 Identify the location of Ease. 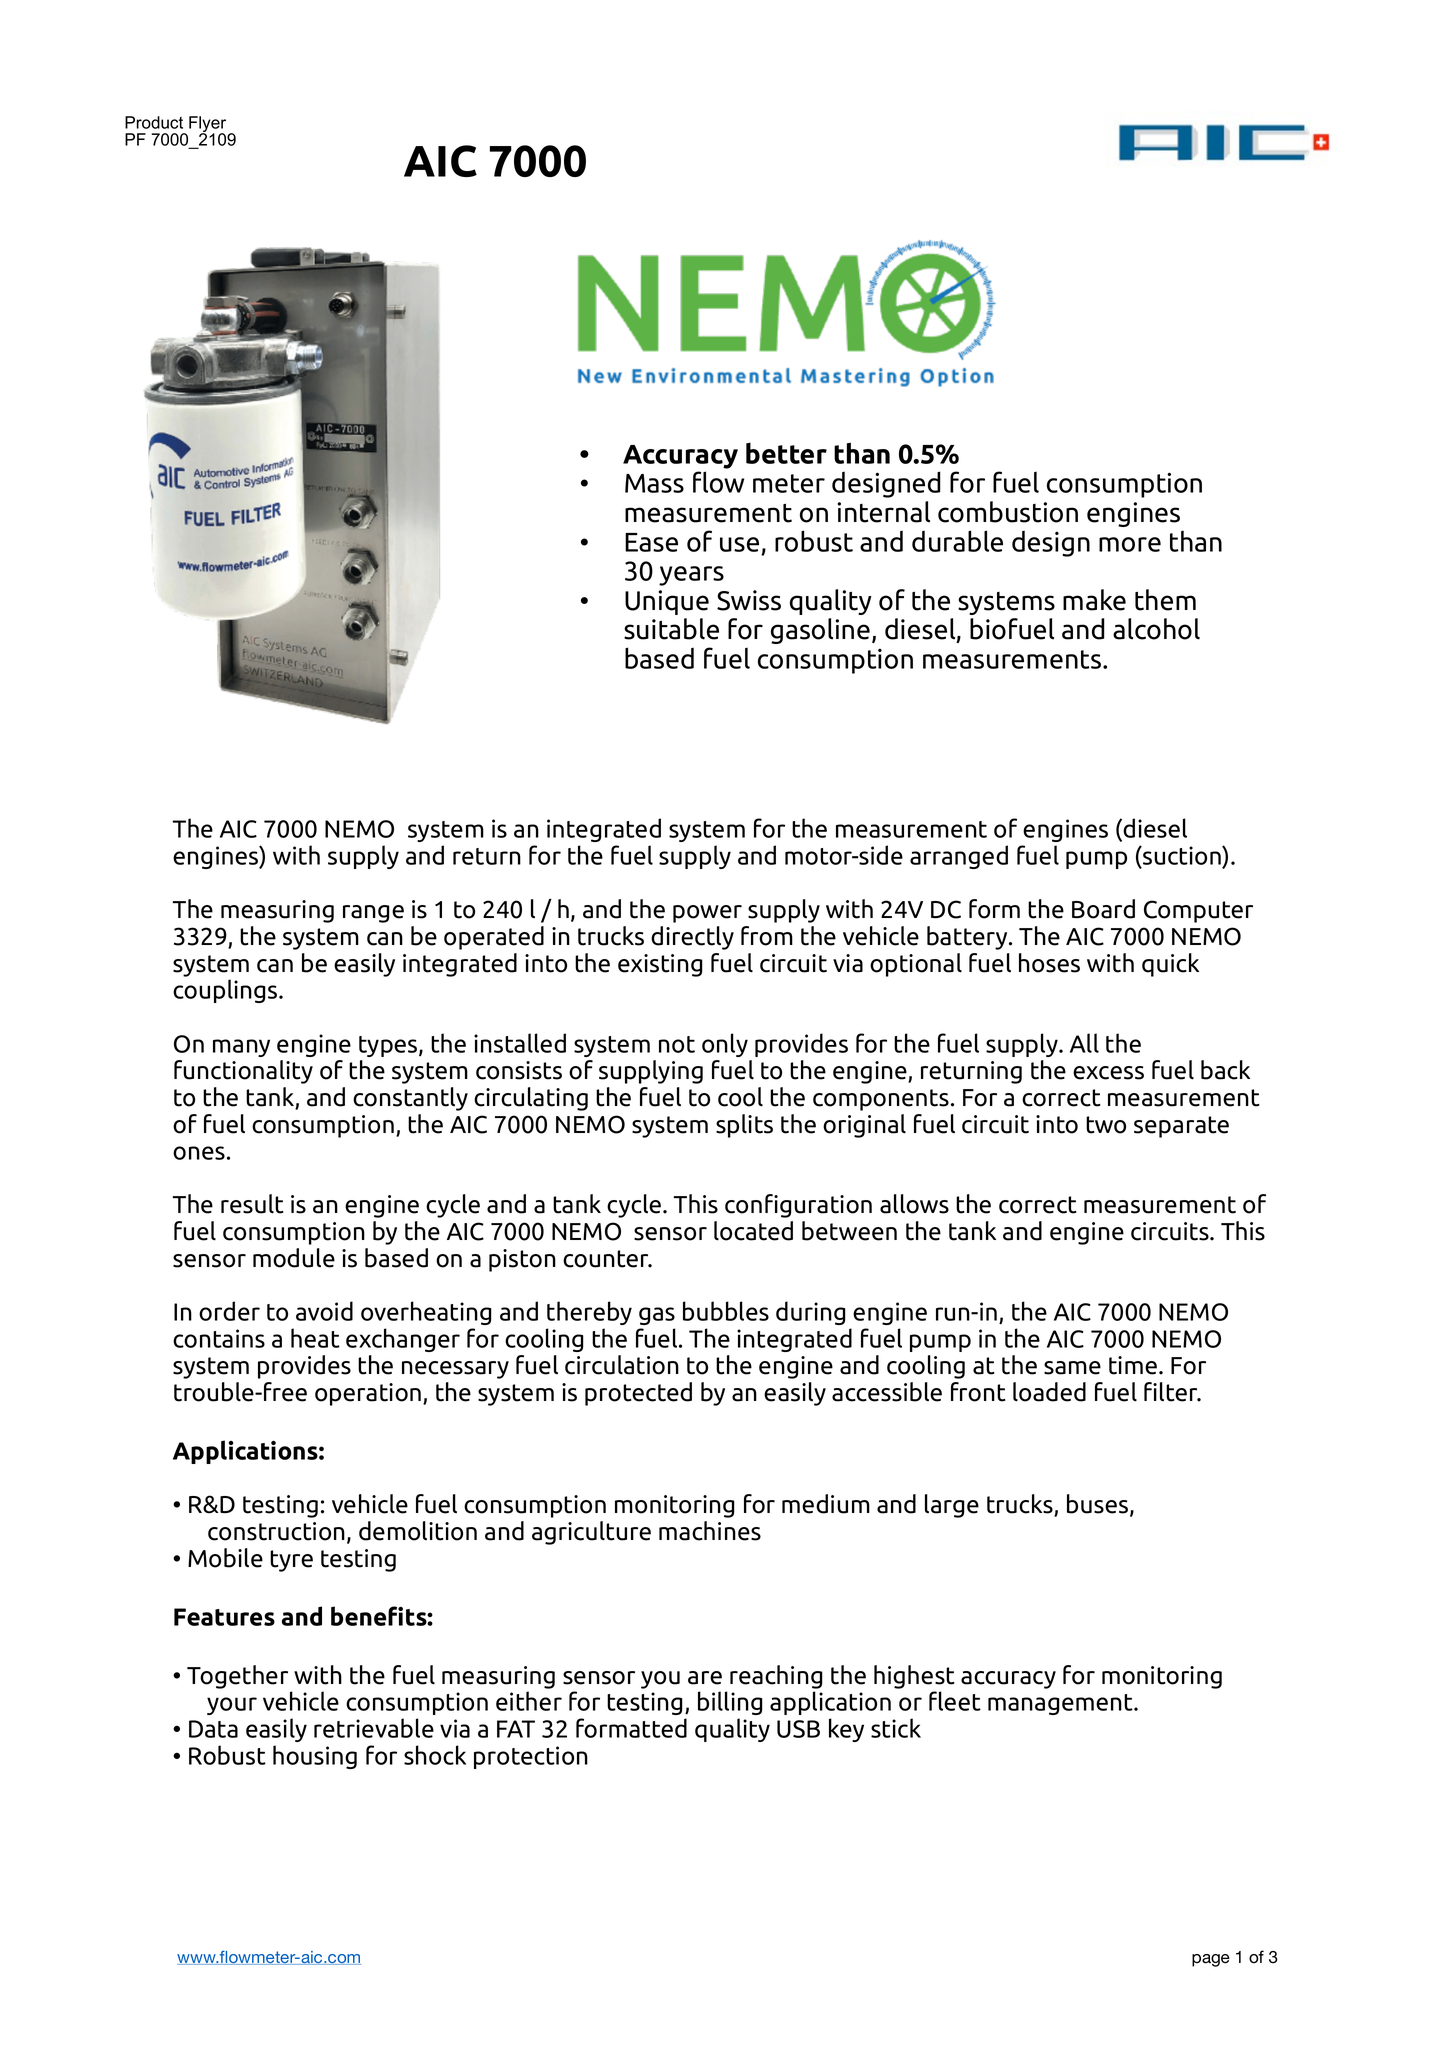
(651, 542).
